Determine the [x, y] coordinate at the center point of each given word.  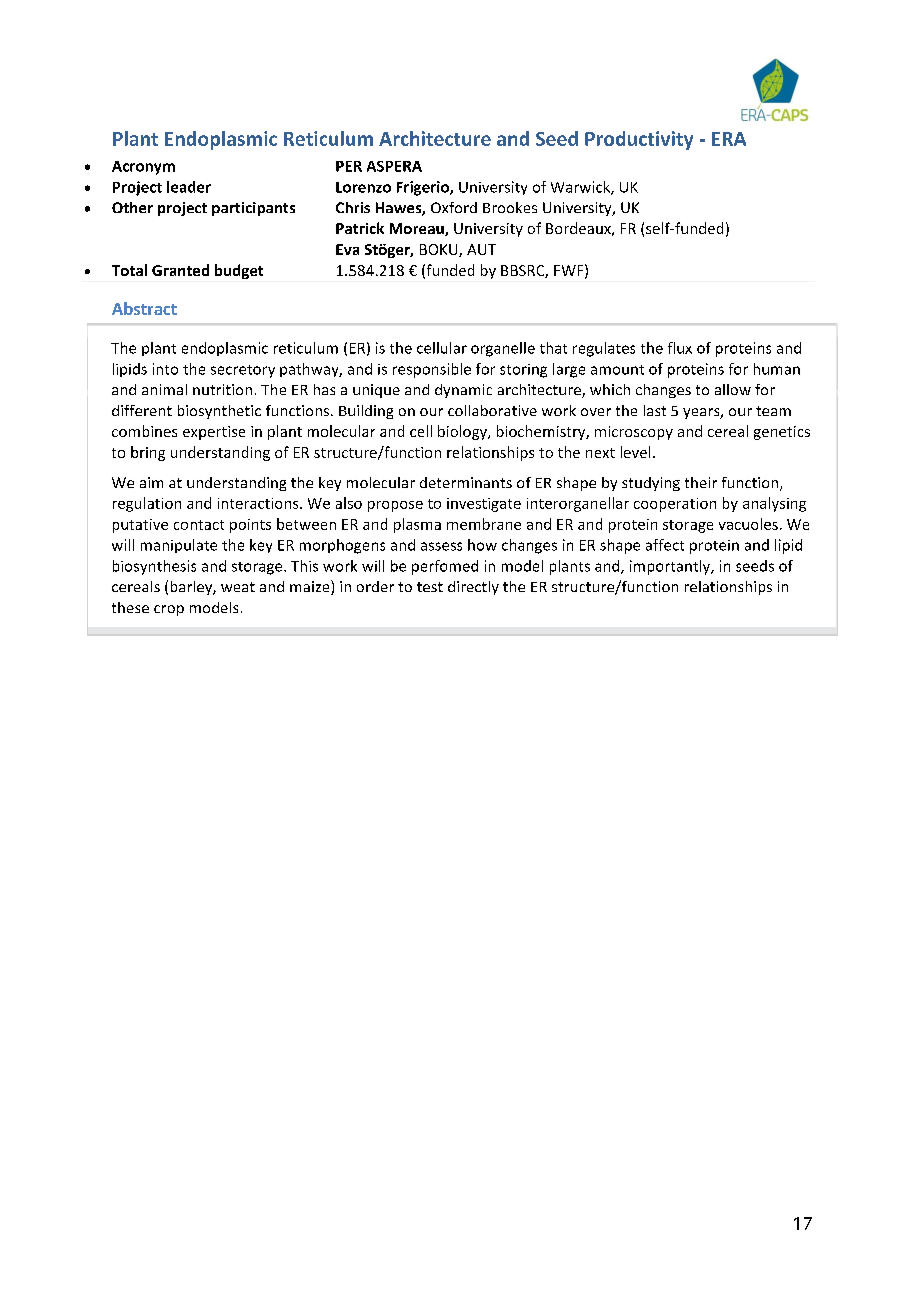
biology [463, 432]
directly [473, 588]
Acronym [143, 168]
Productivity [639, 140]
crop [169, 610]
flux [680, 348]
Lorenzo [363, 187]
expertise [214, 433]
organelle [503, 349]
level [635, 452]
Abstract [144, 308]
